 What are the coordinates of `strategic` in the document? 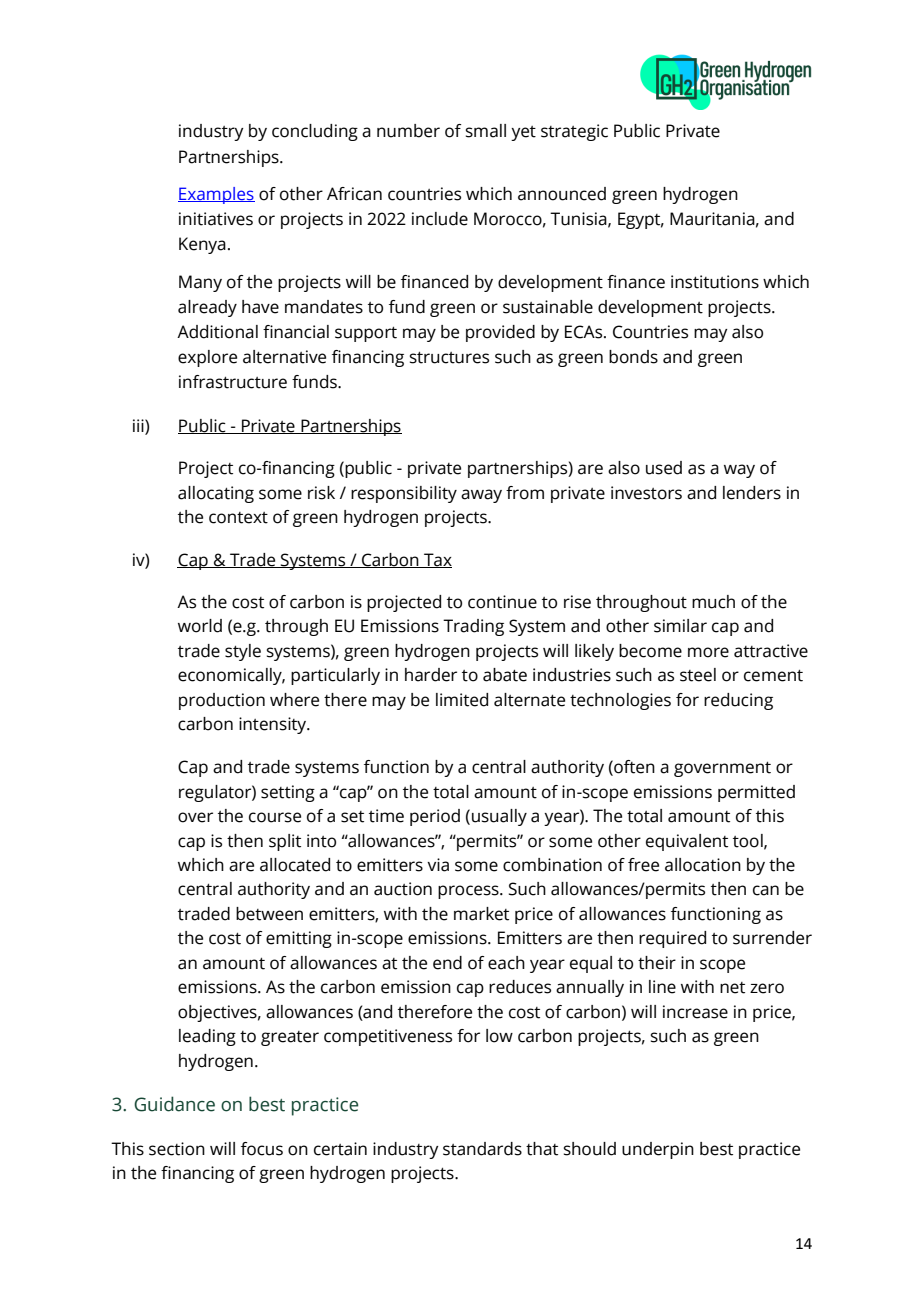 It's located at (574, 132).
